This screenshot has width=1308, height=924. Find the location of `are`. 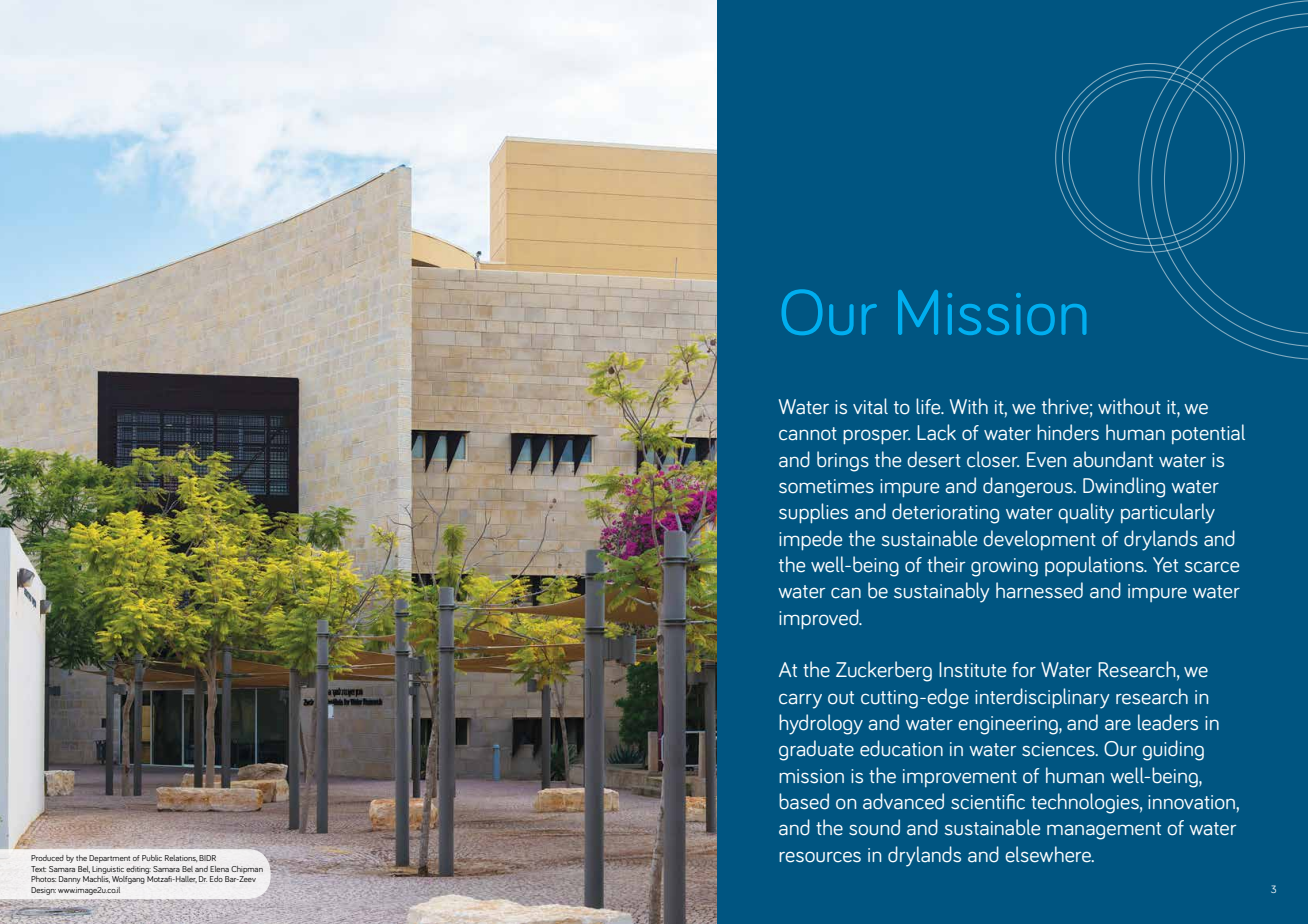

are is located at coordinates (1118, 725).
